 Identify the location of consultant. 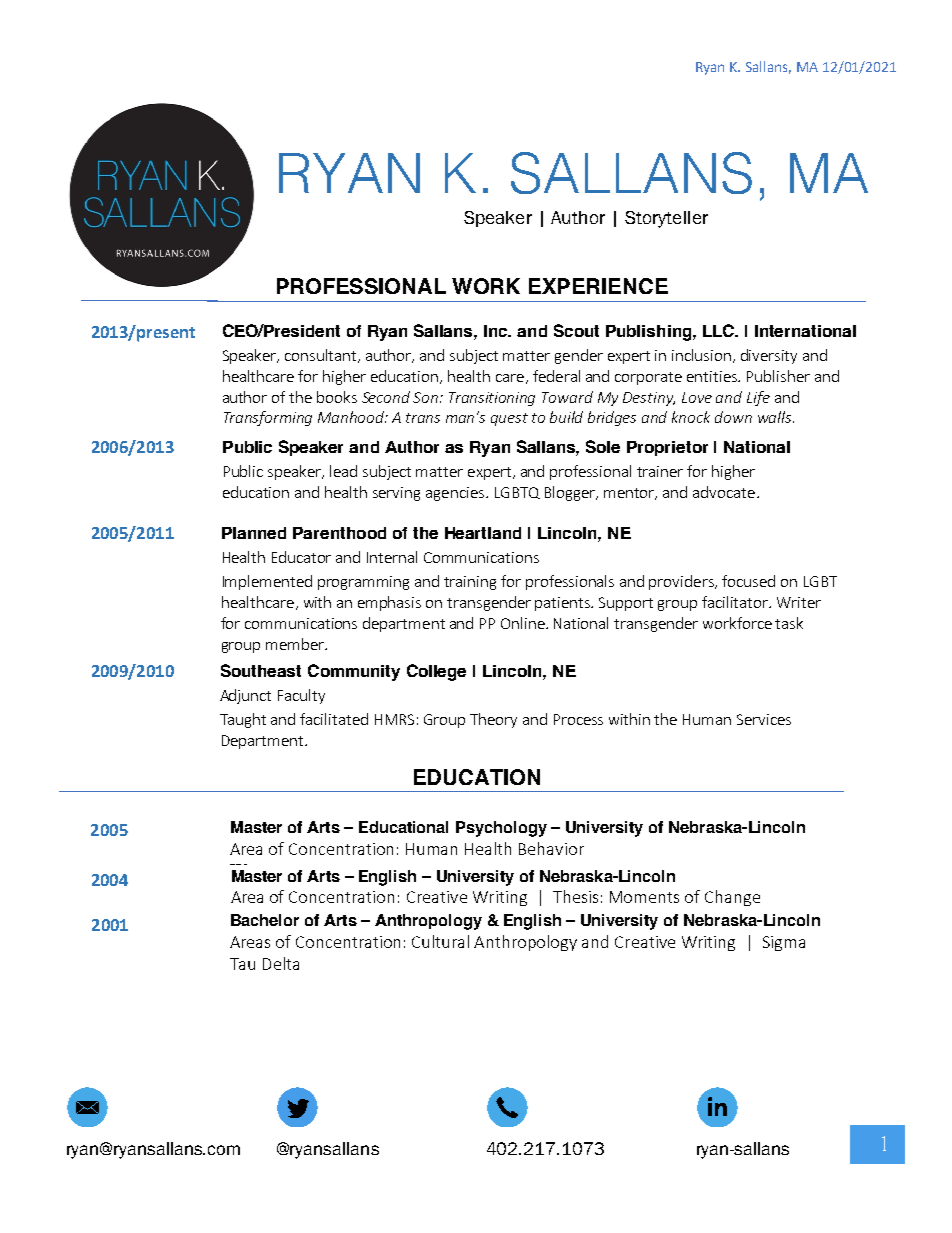
(322, 356).
